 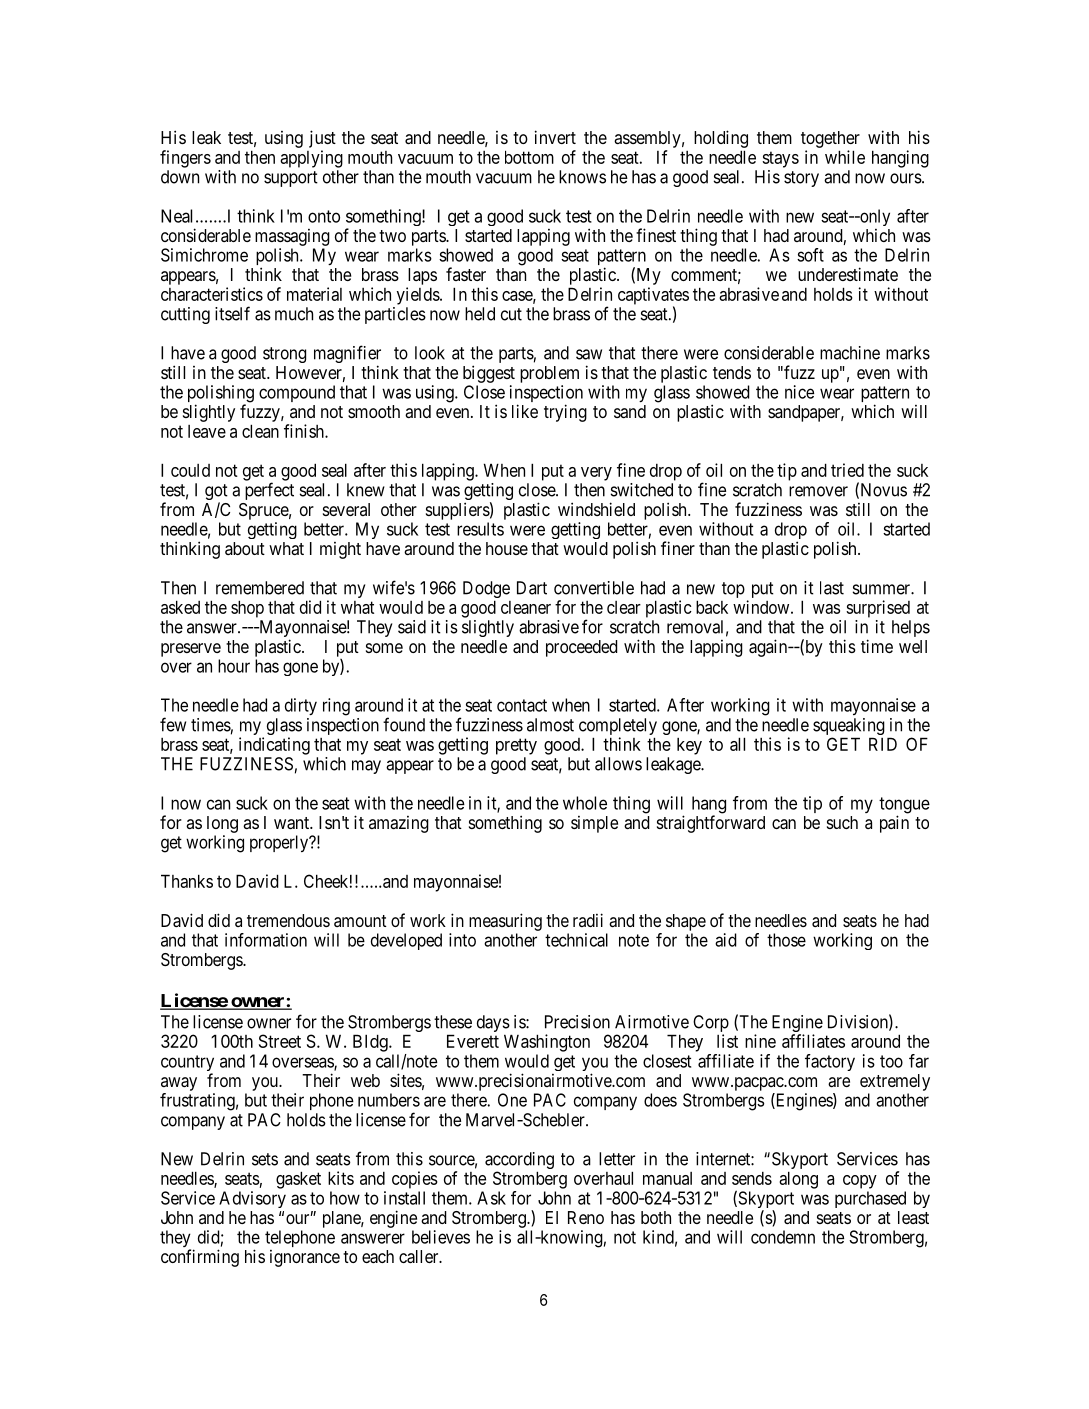 What do you see at coordinates (301, 706) in the screenshot?
I see `dirty` at bounding box center [301, 706].
